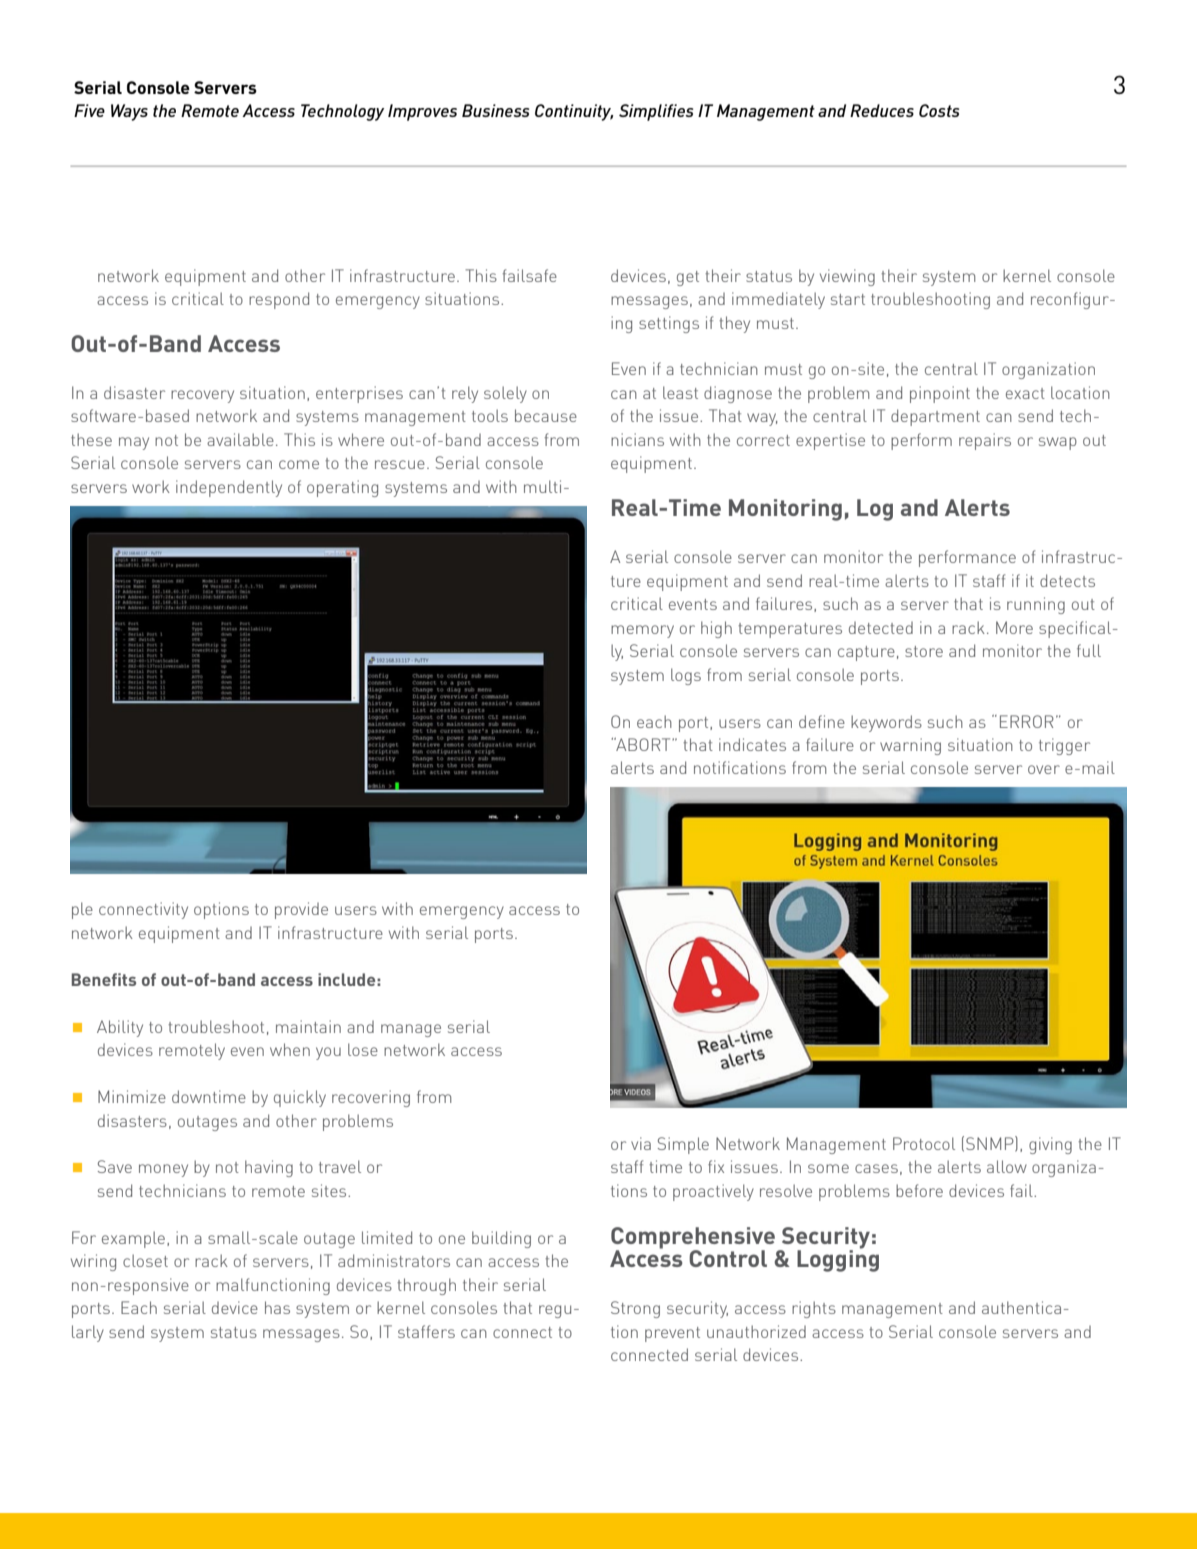  I want to click on available, so click(240, 439).
